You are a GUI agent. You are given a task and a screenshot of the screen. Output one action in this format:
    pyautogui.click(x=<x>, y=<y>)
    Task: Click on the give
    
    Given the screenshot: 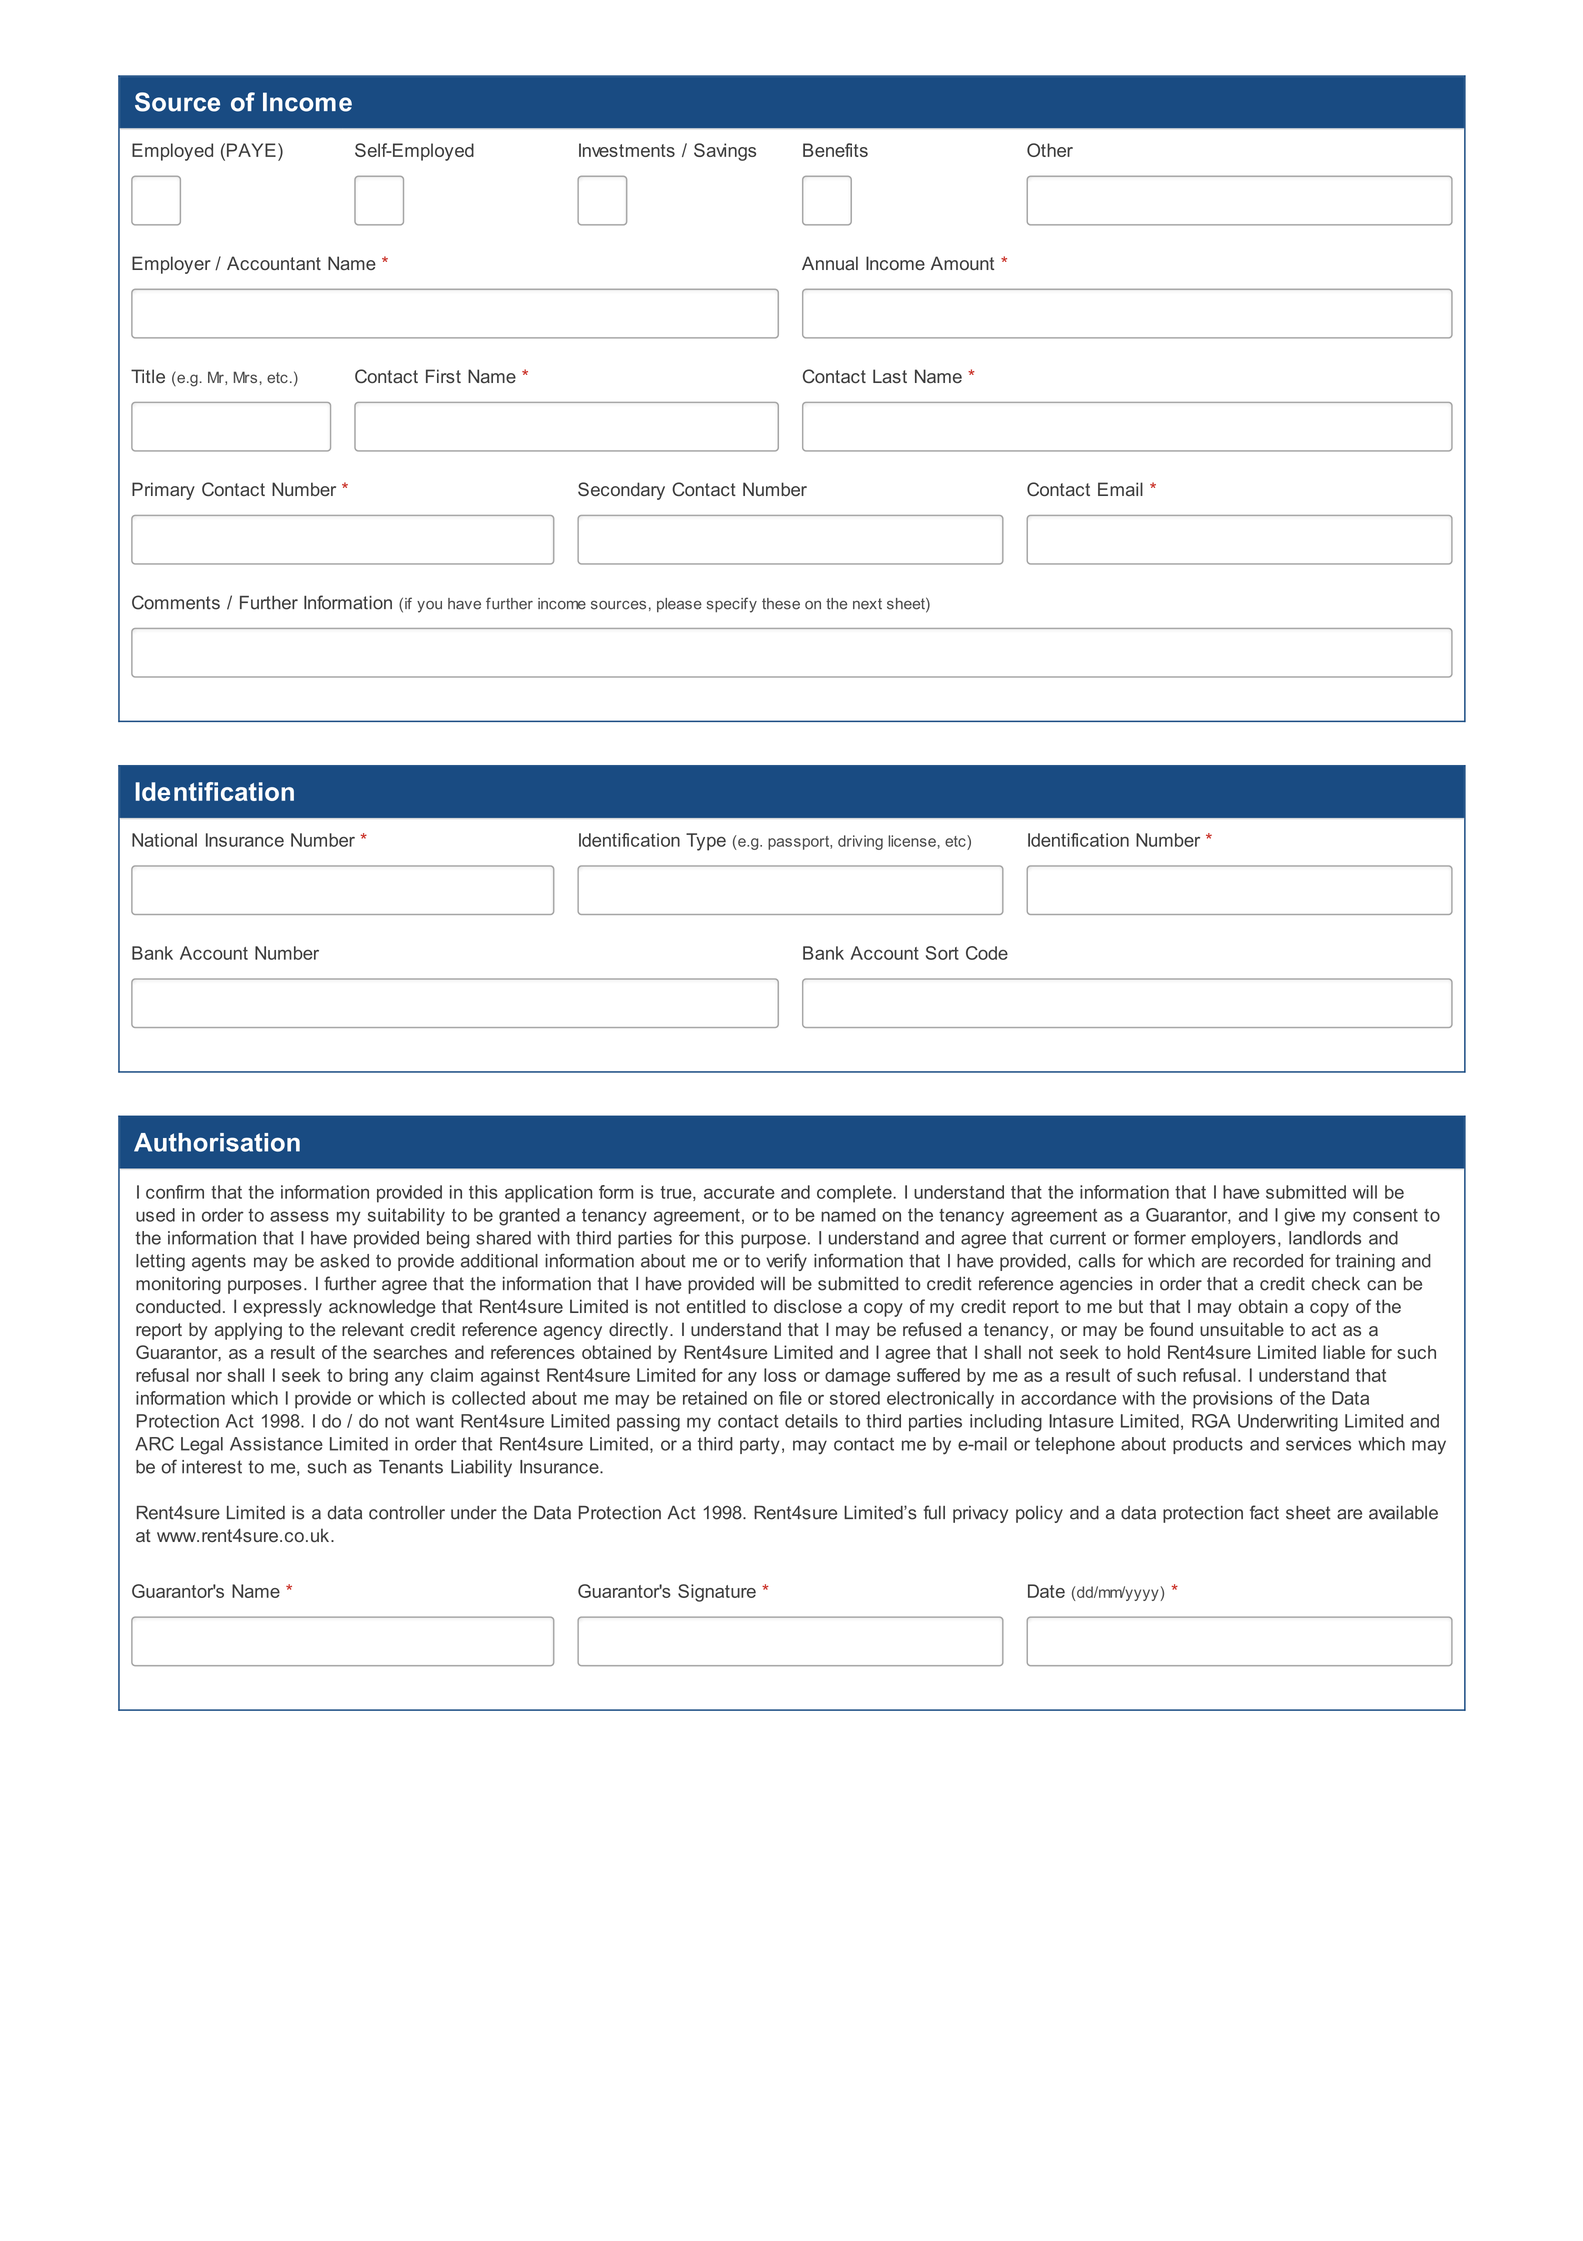 What is the action you would take?
    pyautogui.click(x=1299, y=1217)
